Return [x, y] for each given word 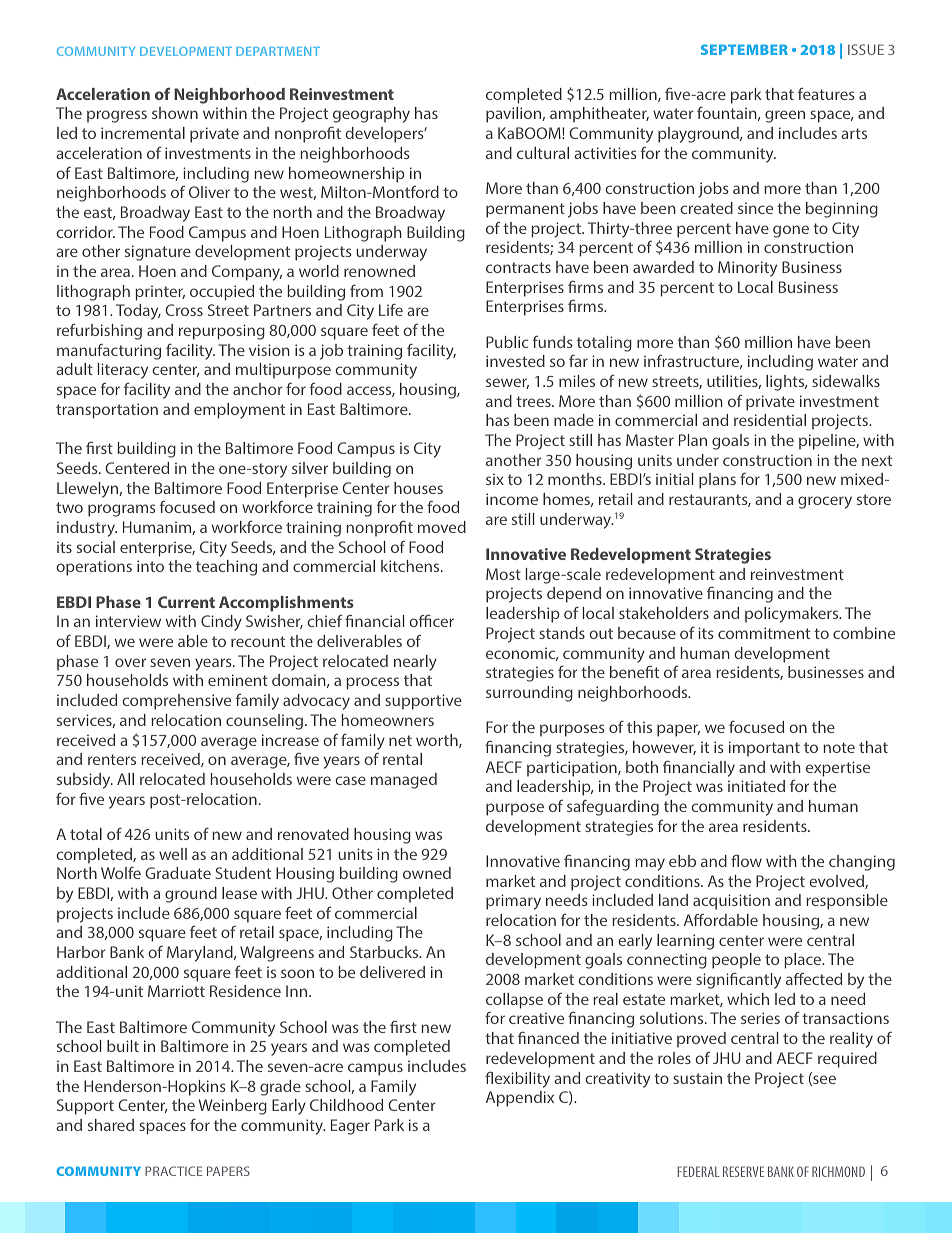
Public [507, 342]
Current [186, 602]
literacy [123, 371]
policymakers [793, 615]
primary [513, 902]
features [826, 93]
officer [431, 620]
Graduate [178, 873]
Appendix [520, 1099]
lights [786, 383]
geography [371, 115]
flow [746, 860]
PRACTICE [174, 1171]
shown [175, 113]
